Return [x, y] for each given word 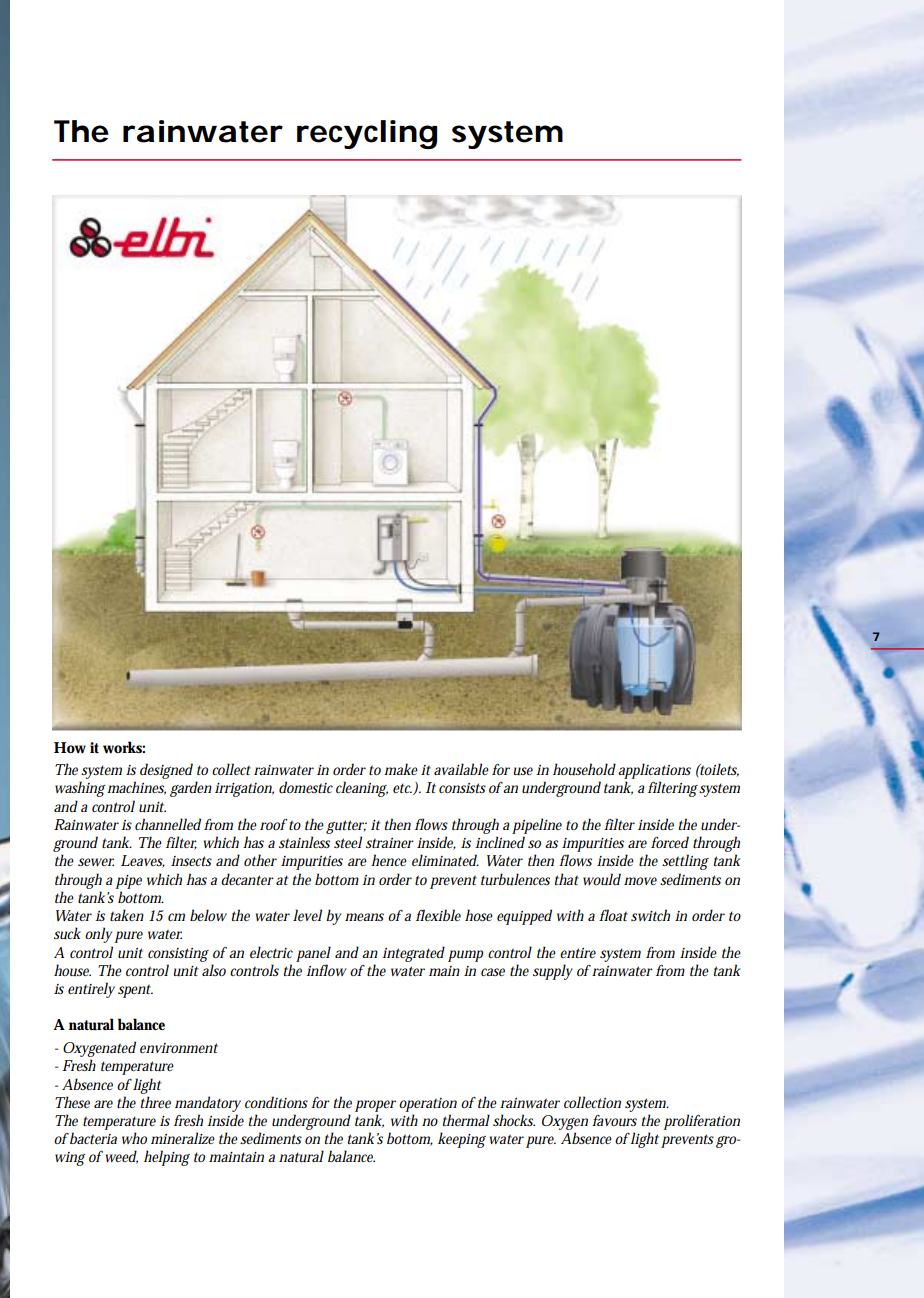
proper [375, 1106]
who [134, 1138]
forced [670, 842]
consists [462, 788]
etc [403, 789]
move [640, 881]
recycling [367, 134]
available [461, 769]
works [124, 747]
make [401, 769]
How [70, 748]
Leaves [143, 861]
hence [389, 860]
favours [614, 1121]
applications [654, 771]
